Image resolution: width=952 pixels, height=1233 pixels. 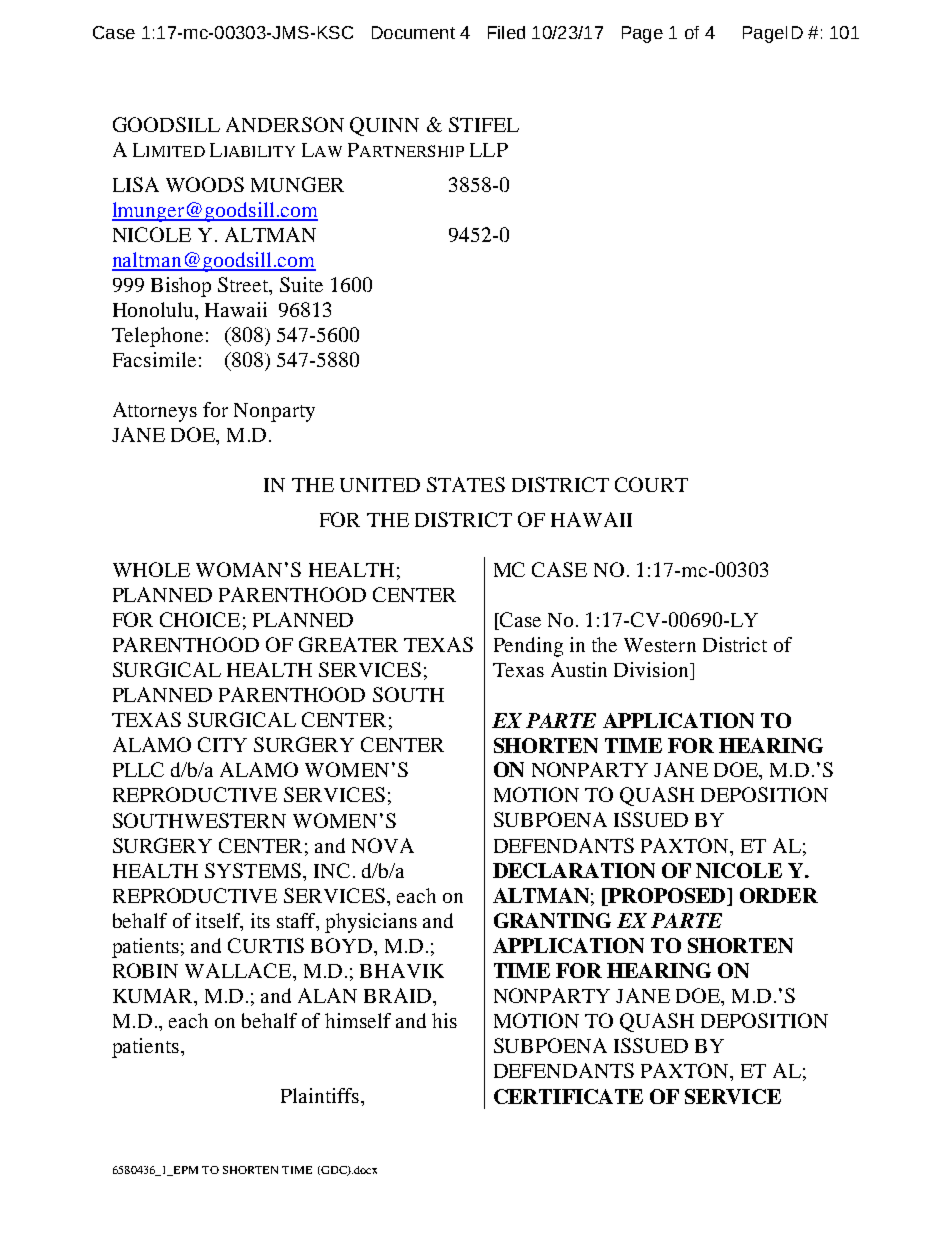 What do you see at coordinates (651, 484) in the image?
I see `COURT` at bounding box center [651, 484].
